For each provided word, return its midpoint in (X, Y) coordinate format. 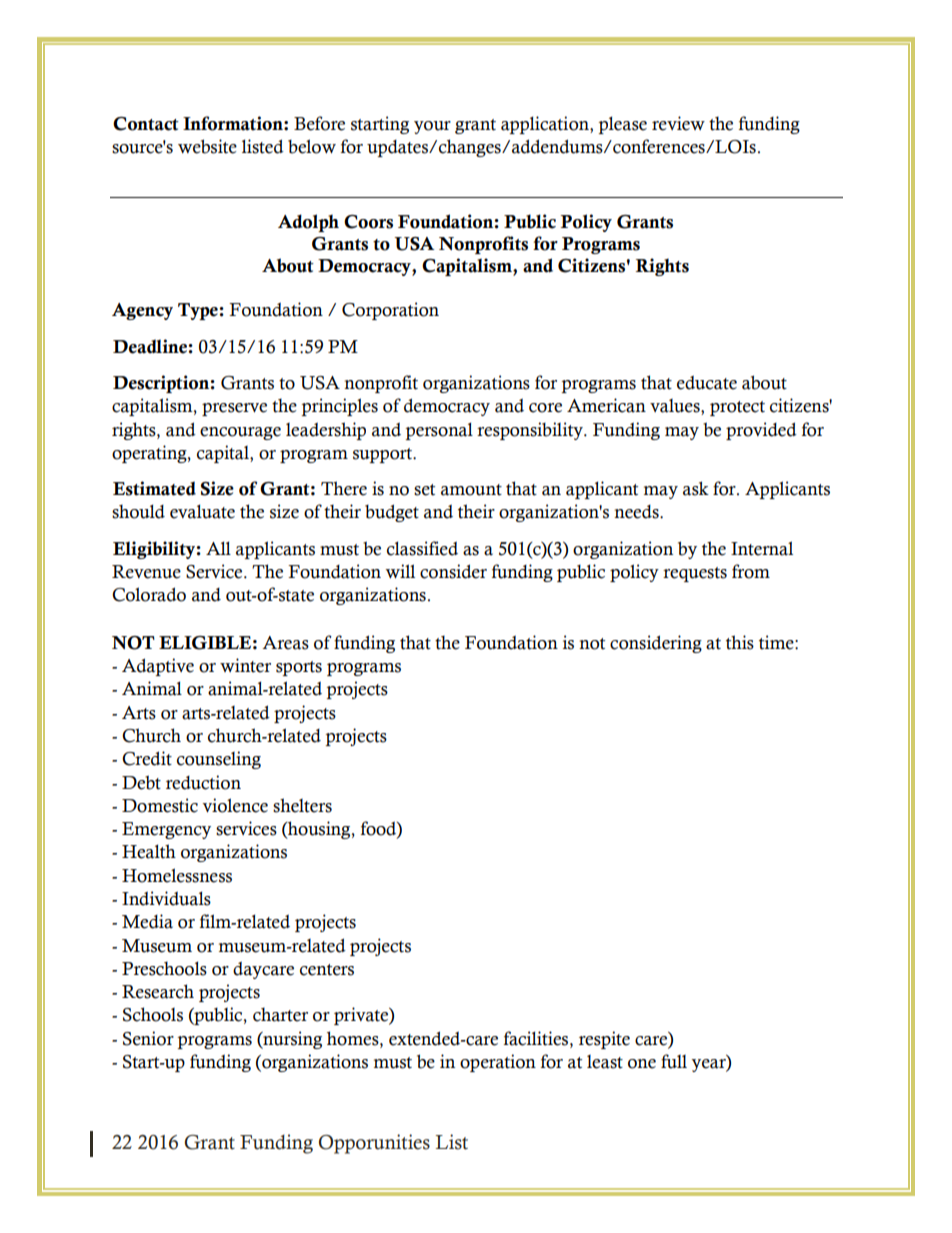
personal (439, 431)
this (740, 642)
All (218, 548)
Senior (148, 1038)
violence (235, 805)
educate (707, 382)
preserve (234, 409)
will (400, 571)
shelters (302, 805)
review (678, 123)
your (432, 127)
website (207, 146)
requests (695, 574)
